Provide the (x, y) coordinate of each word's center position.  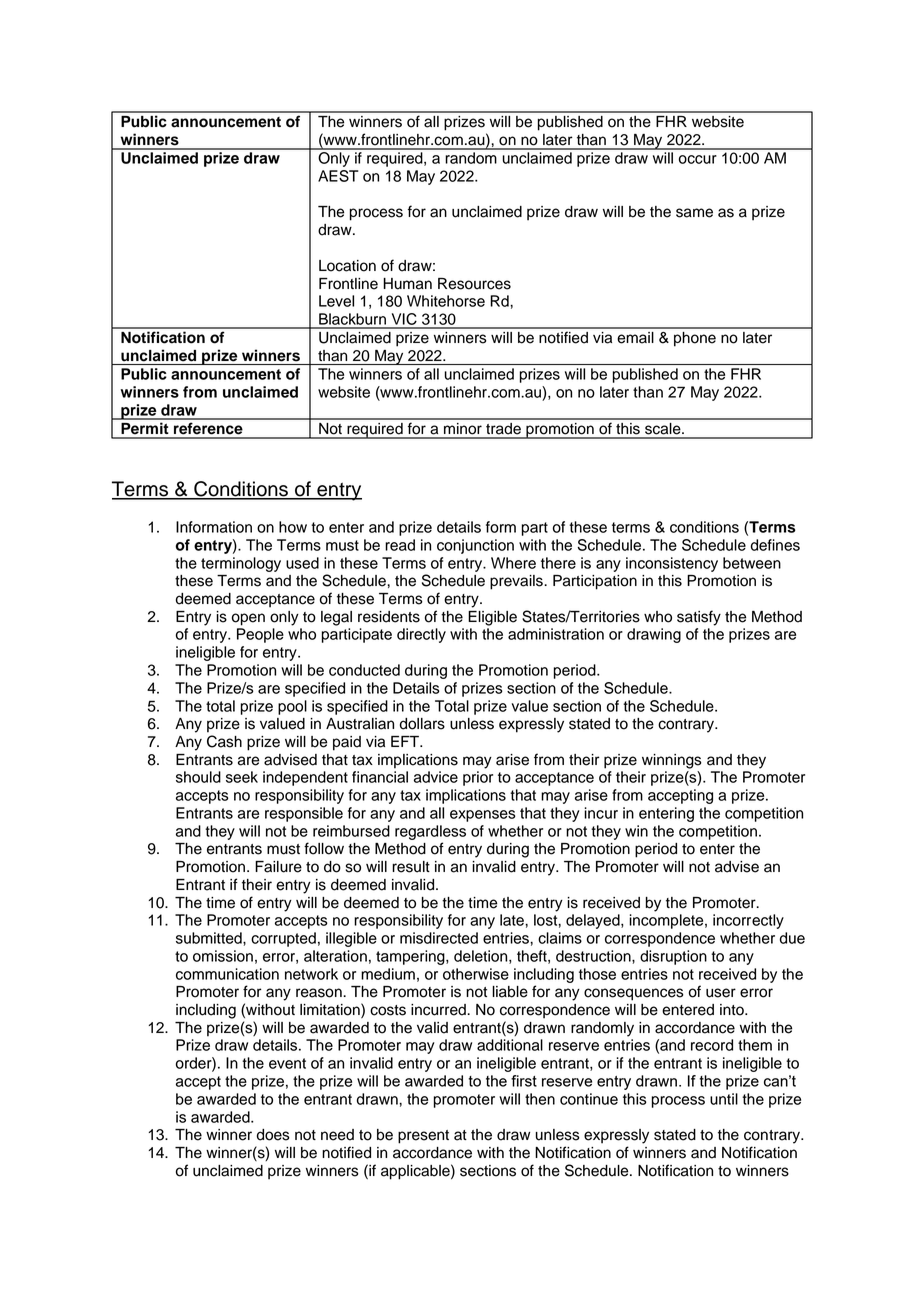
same (694, 213)
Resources (474, 284)
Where (513, 563)
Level (336, 301)
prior (478, 778)
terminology (241, 564)
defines (775, 545)
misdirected (439, 938)
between (752, 563)
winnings (672, 761)
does (273, 1135)
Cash (224, 741)
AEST (338, 176)
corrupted (283, 939)
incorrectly (748, 921)
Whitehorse (446, 301)
